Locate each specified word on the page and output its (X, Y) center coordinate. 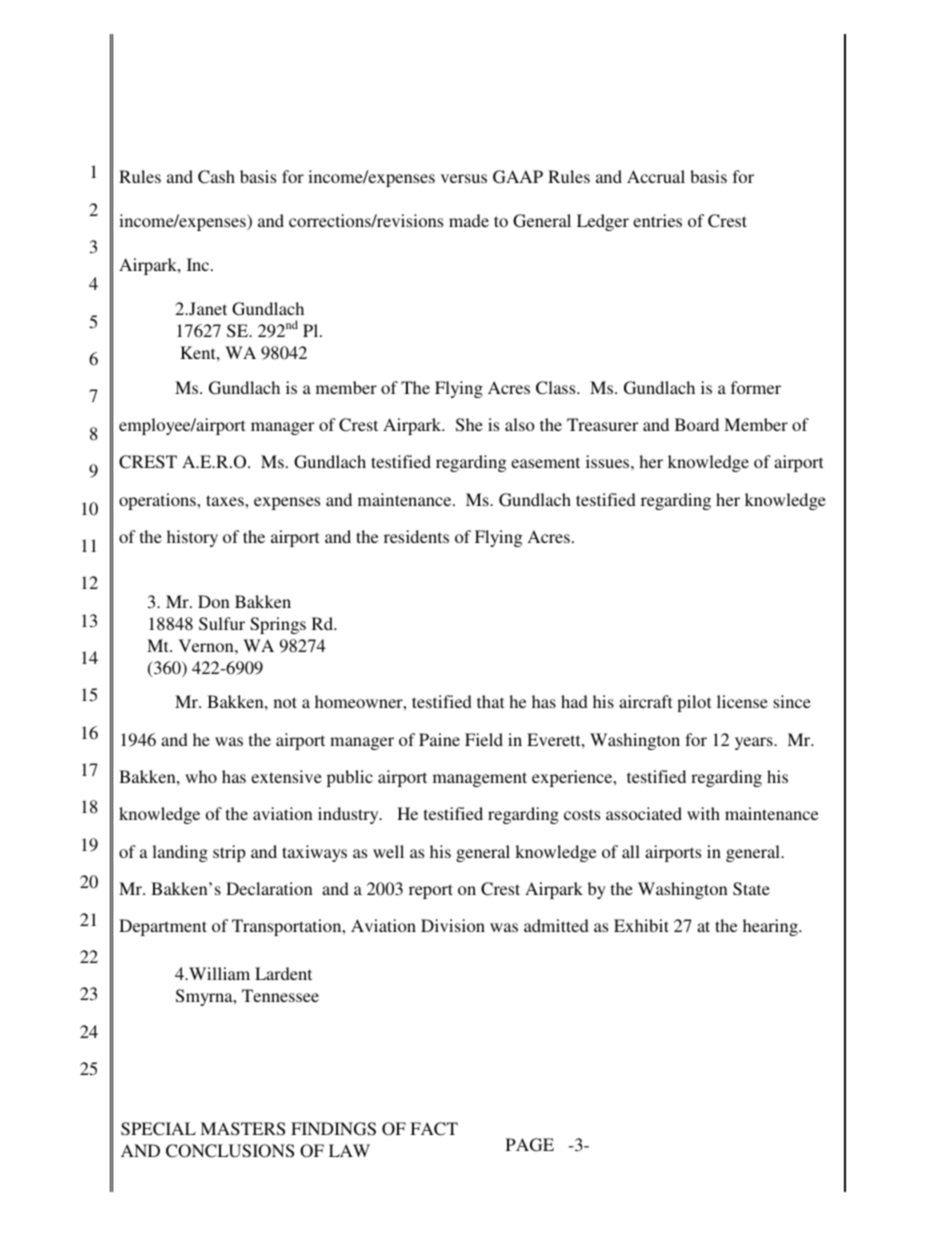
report (431, 891)
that (490, 701)
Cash (216, 177)
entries (657, 220)
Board (697, 424)
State (751, 889)
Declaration (269, 888)
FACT (434, 1129)
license (742, 701)
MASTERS (242, 1129)
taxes (226, 500)
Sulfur (222, 624)
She (469, 425)
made (469, 220)
